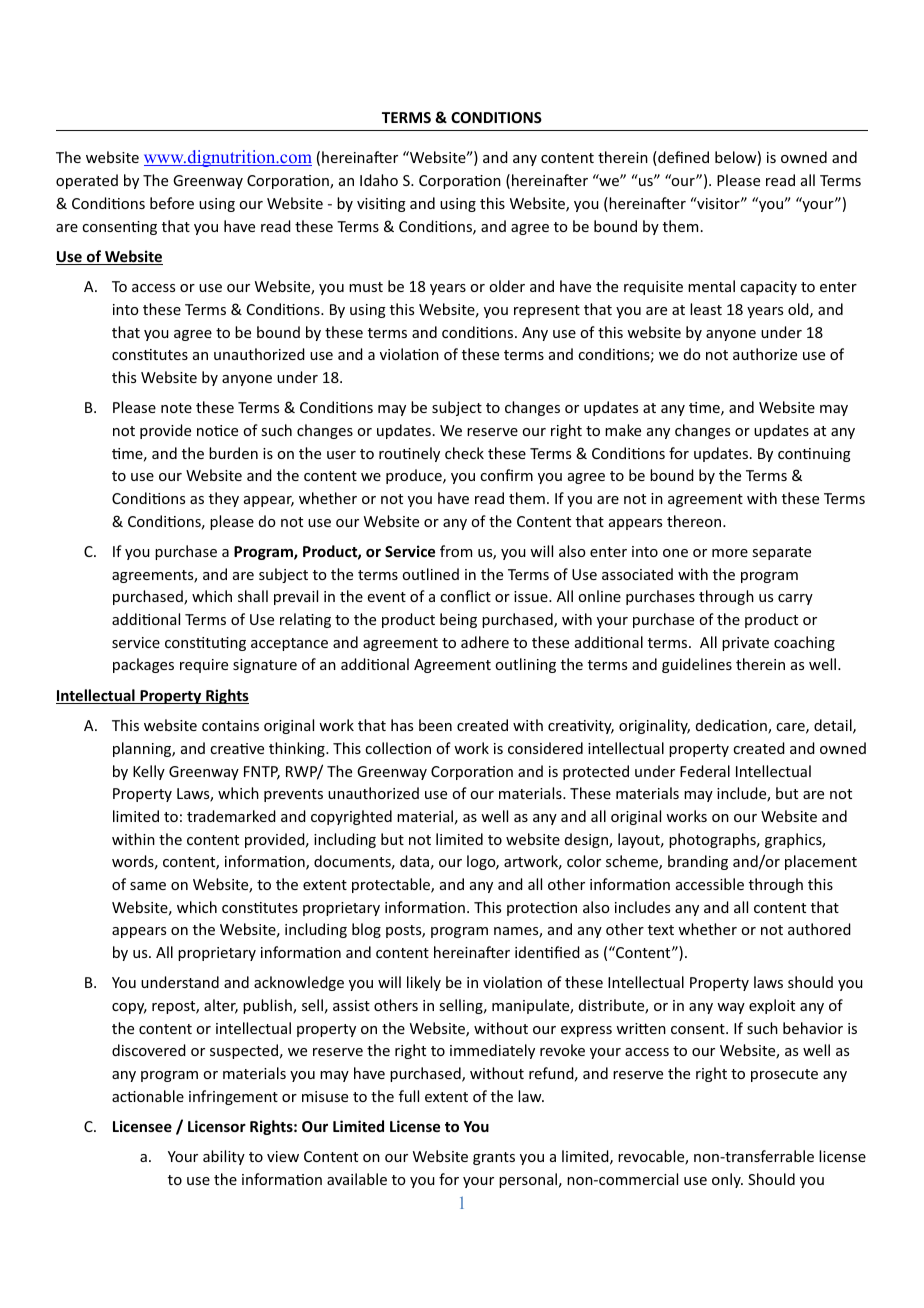 The height and width of the image is (1308, 924). What do you see at coordinates (379, 180) in the image?
I see `Idaho` at bounding box center [379, 180].
